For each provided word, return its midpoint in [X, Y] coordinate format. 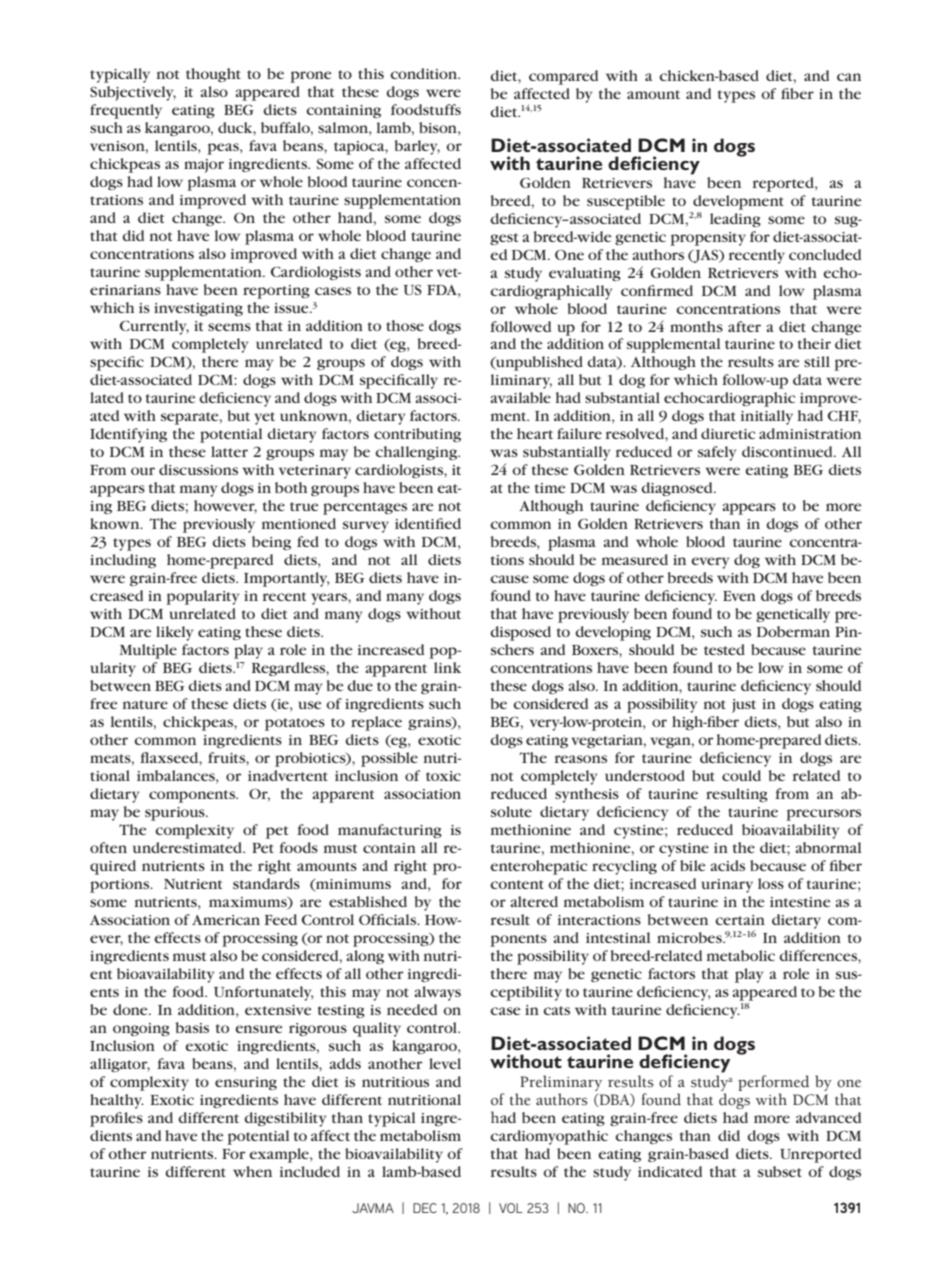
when [252, 1171]
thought [213, 75]
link [447, 667]
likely [174, 633]
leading [735, 220]
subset [780, 1171]
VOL [511, 1208]
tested [724, 649]
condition [425, 73]
